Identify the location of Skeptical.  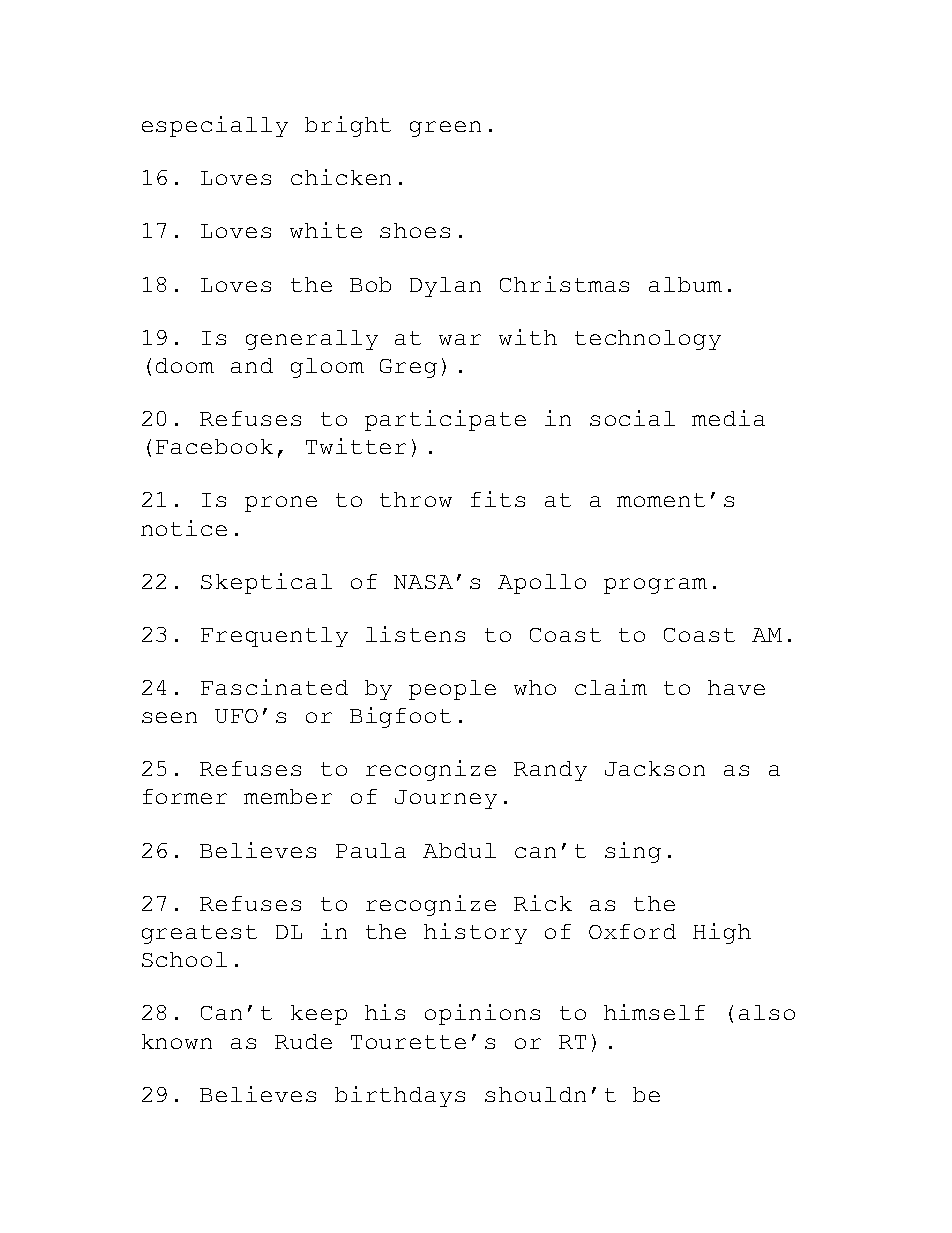
(266, 583).
